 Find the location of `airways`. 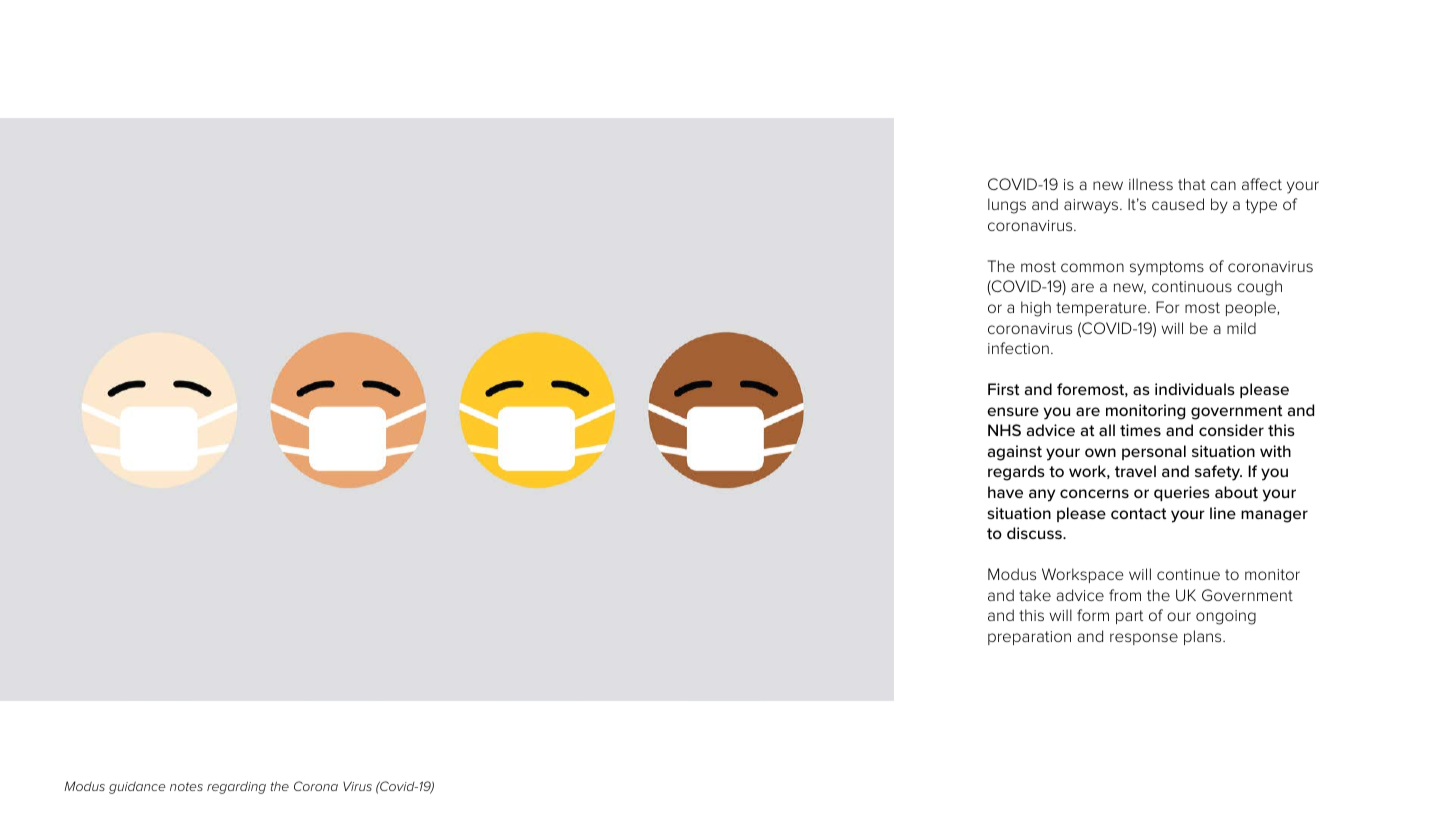

airways is located at coordinates (1092, 206).
